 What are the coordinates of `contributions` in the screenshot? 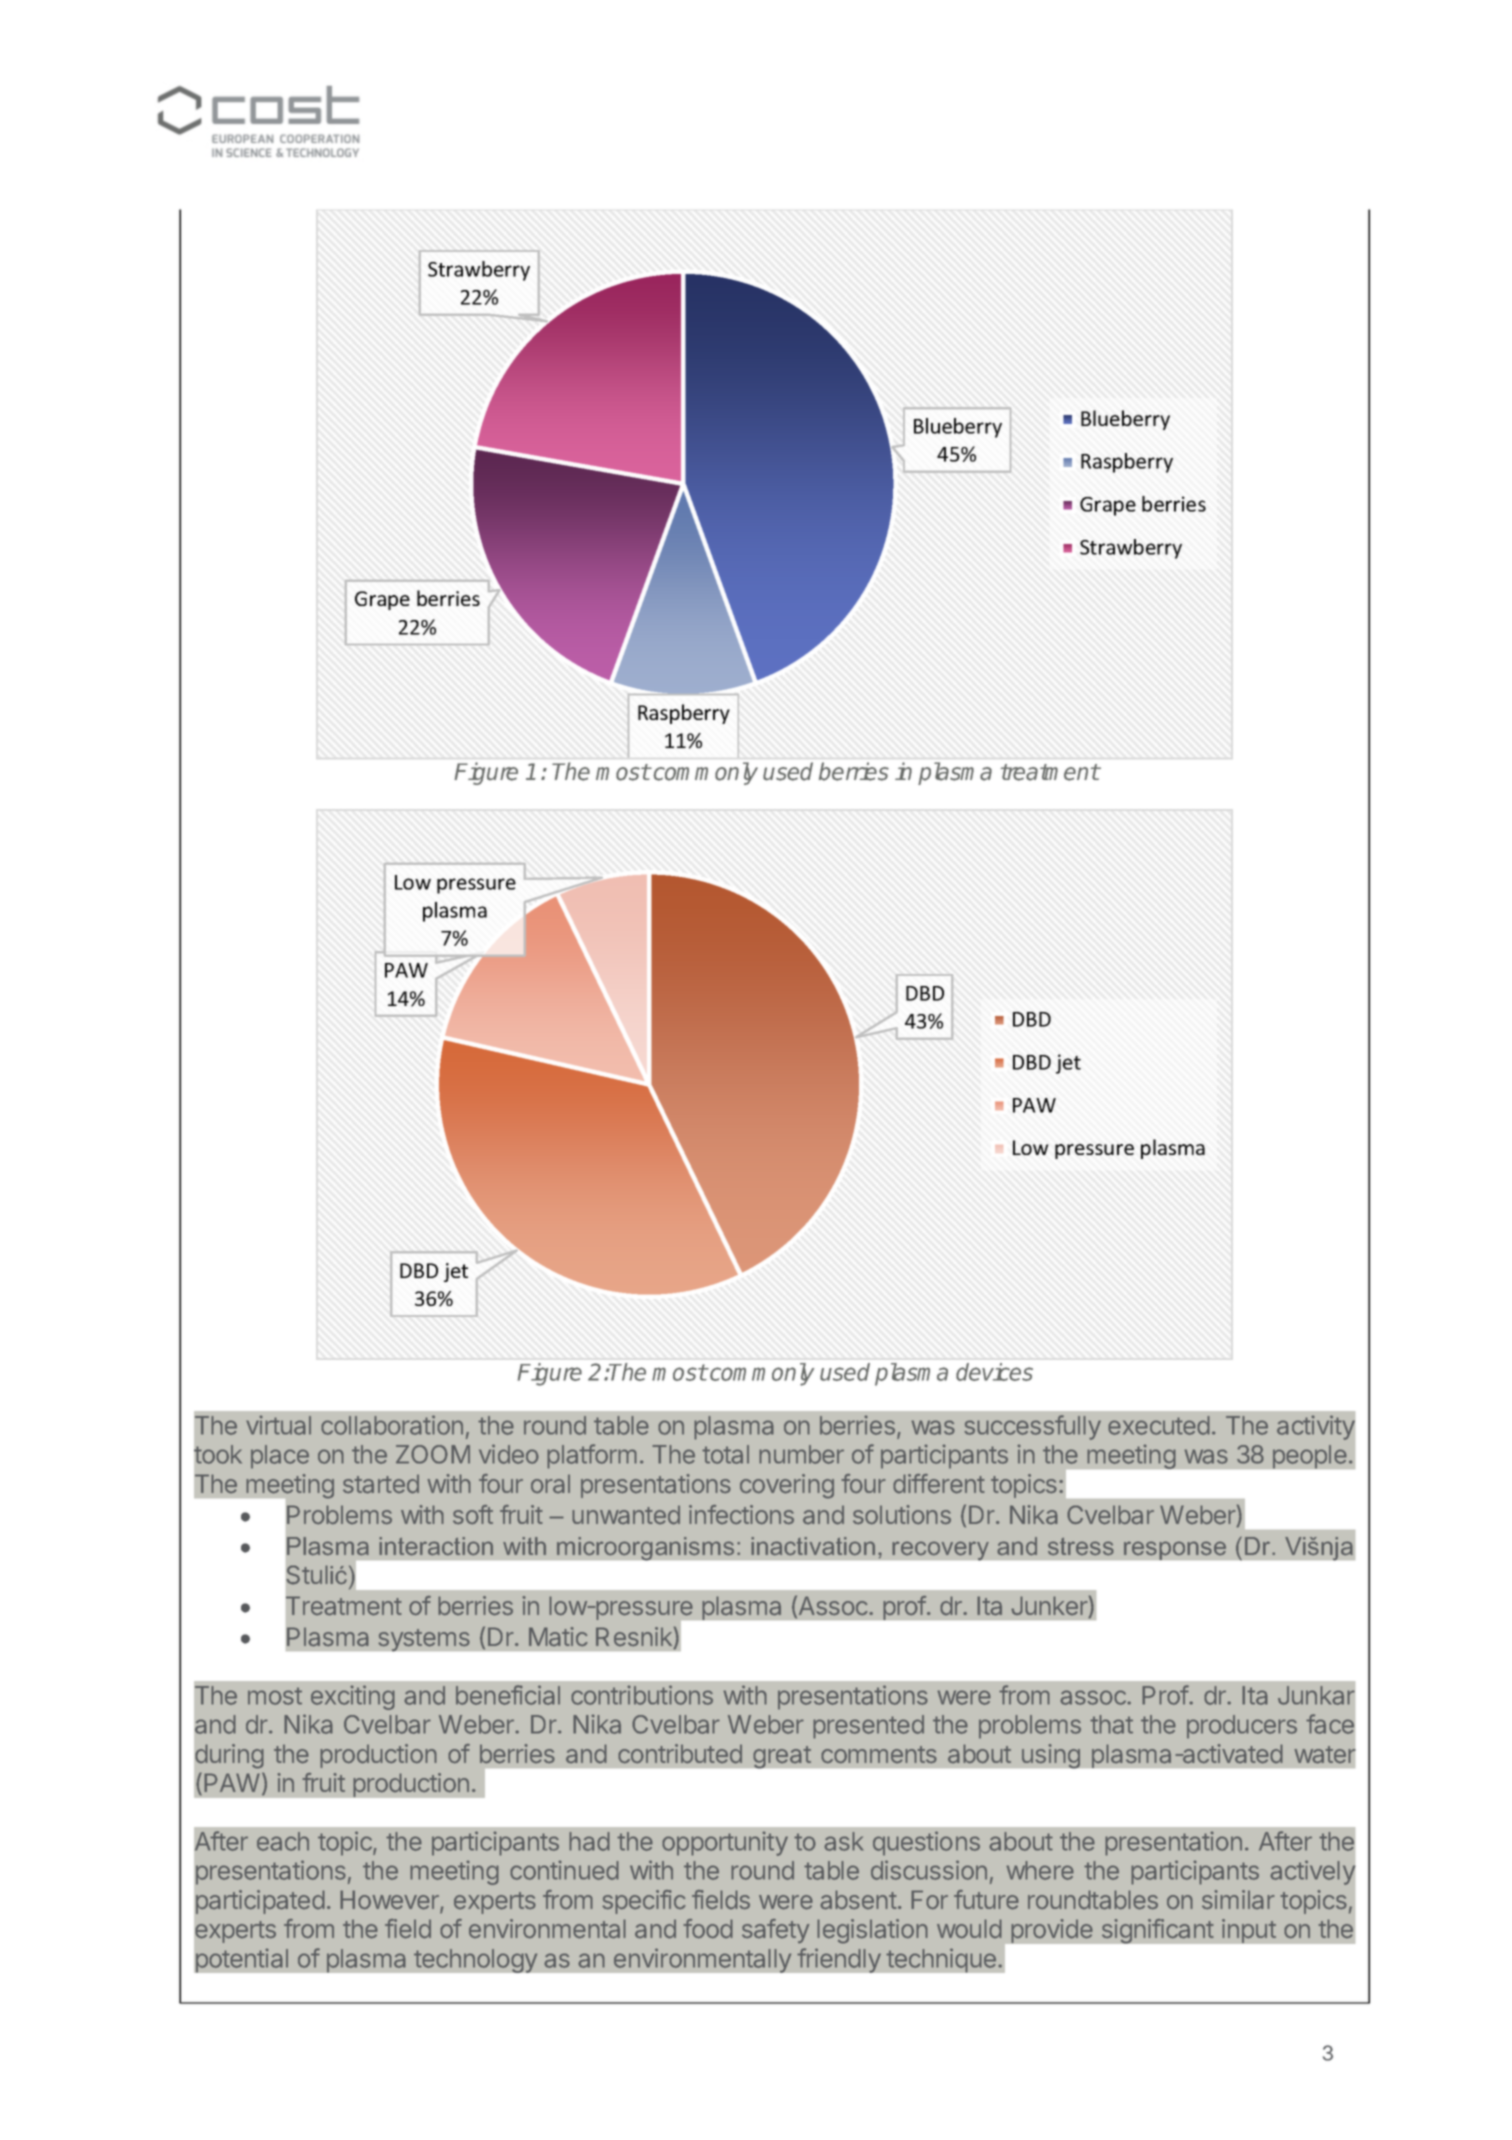 It's located at (642, 1695).
